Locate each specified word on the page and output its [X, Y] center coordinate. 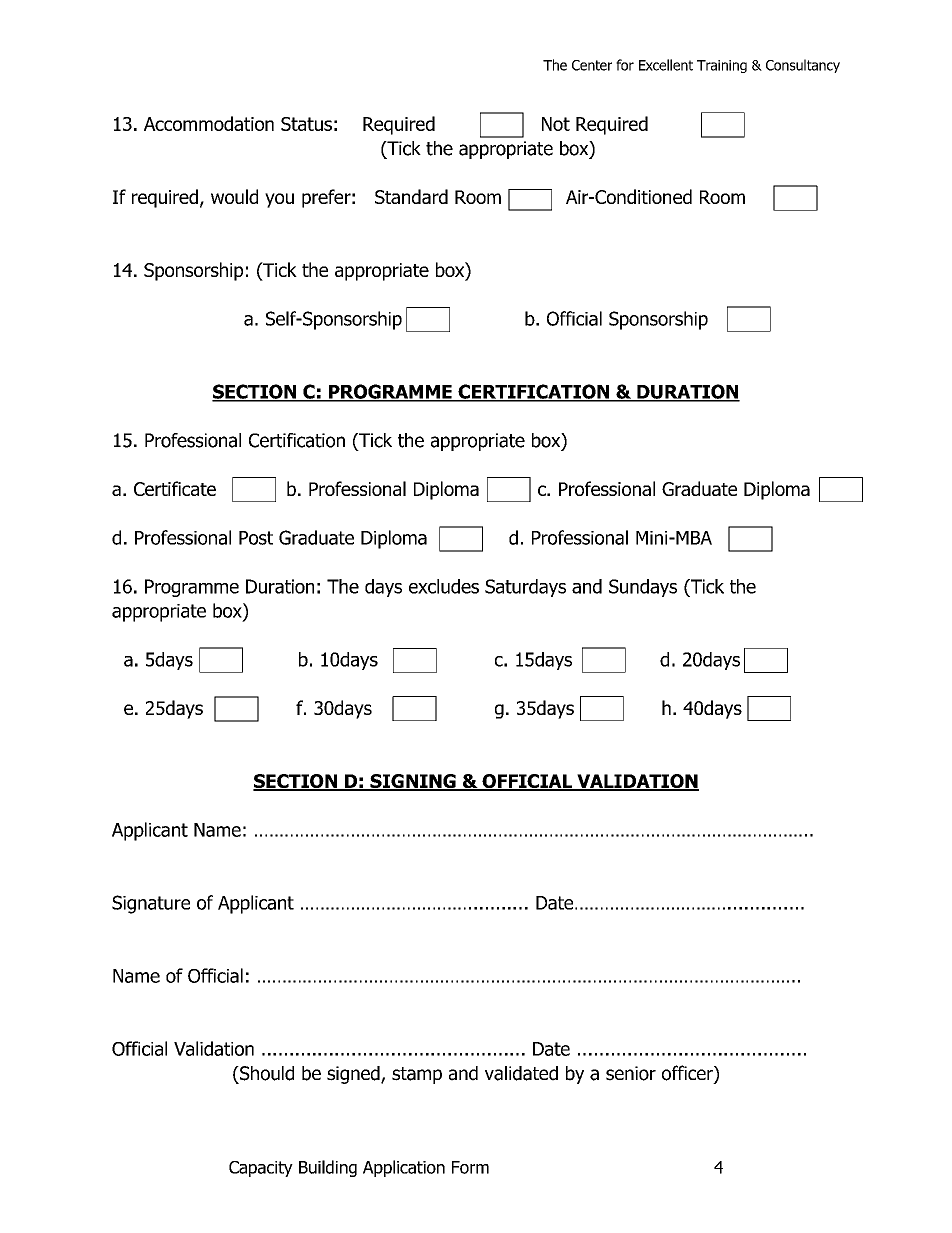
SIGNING [413, 782]
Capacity [261, 1169]
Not [556, 124]
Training [722, 66]
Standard [411, 196]
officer [688, 1074]
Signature [151, 904]
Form [470, 1167]
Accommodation [209, 123]
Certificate [175, 488]
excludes [444, 586]
